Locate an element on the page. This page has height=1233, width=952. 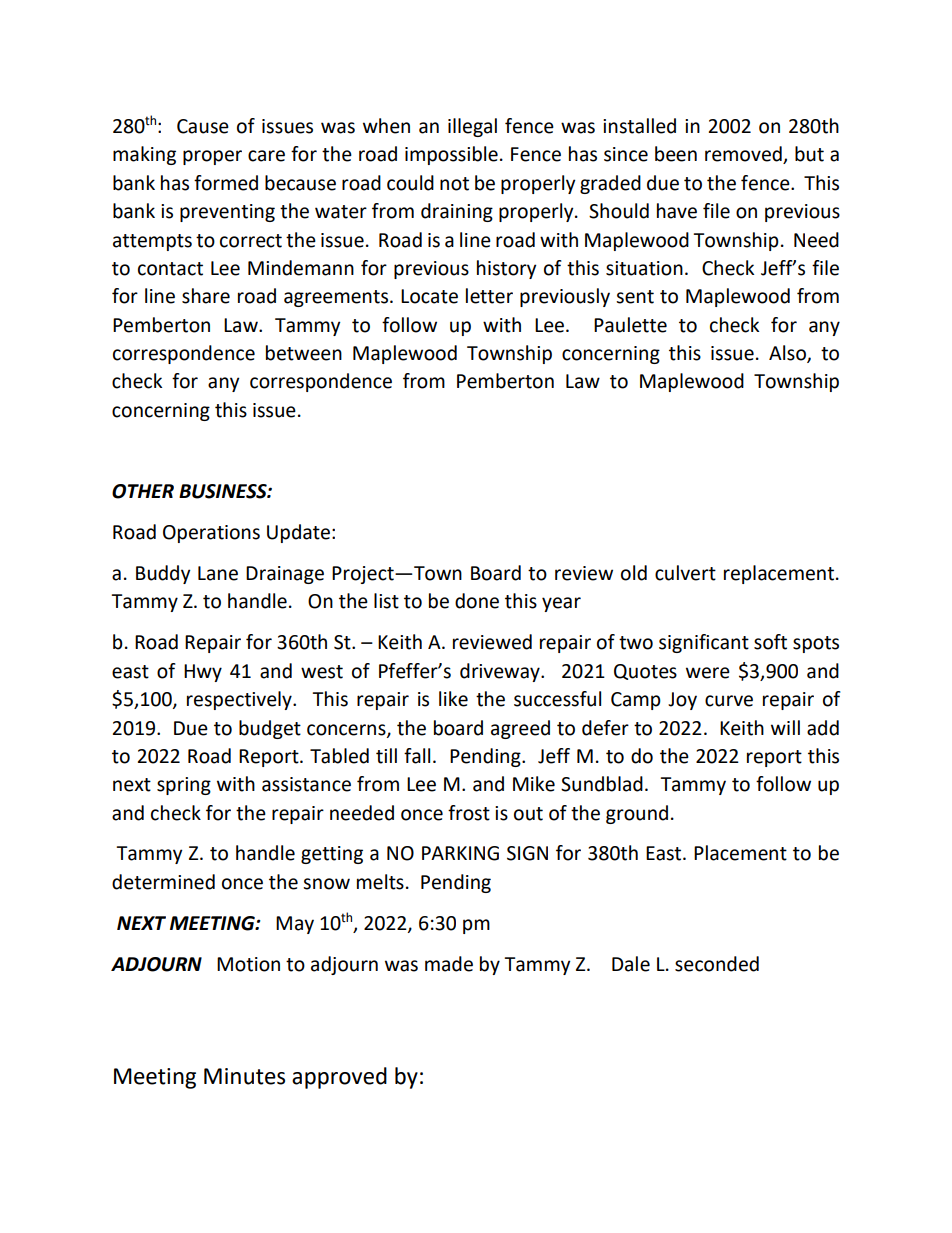
Minutes is located at coordinates (244, 1076).
